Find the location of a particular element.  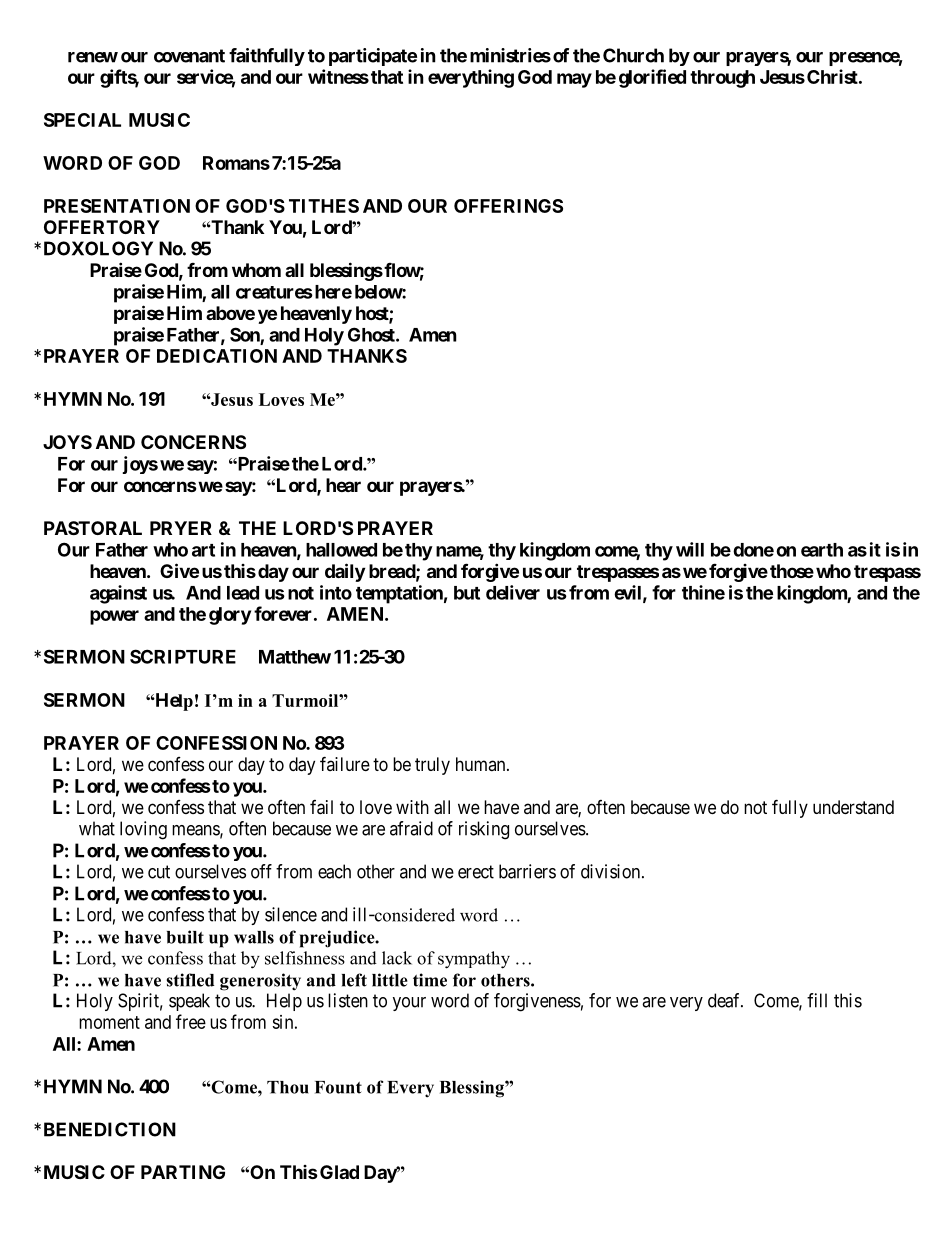

will is located at coordinates (690, 549).
